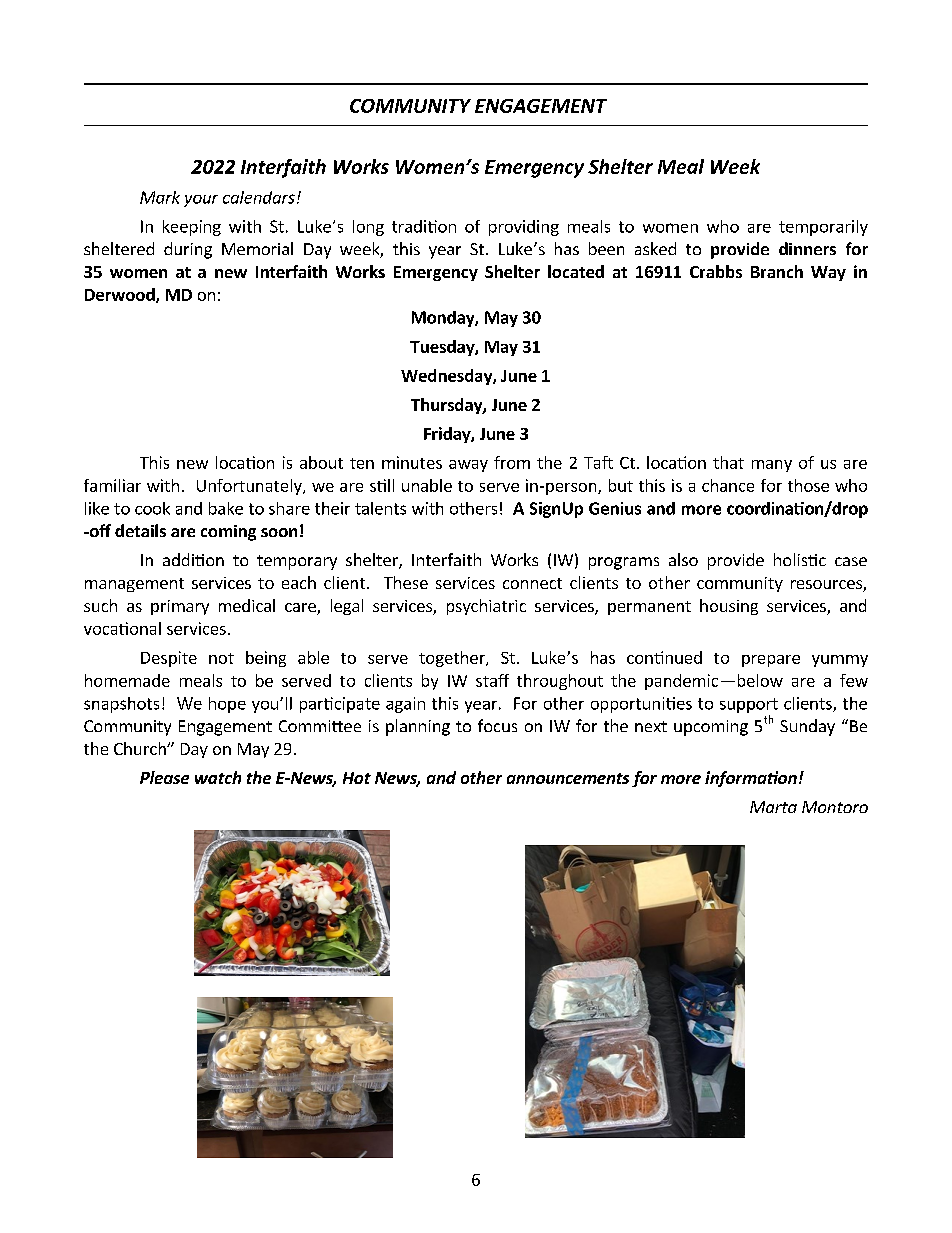 Image resolution: width=952 pixels, height=1233 pixels. What do you see at coordinates (823, 228) in the screenshot?
I see `temporarily` at bounding box center [823, 228].
